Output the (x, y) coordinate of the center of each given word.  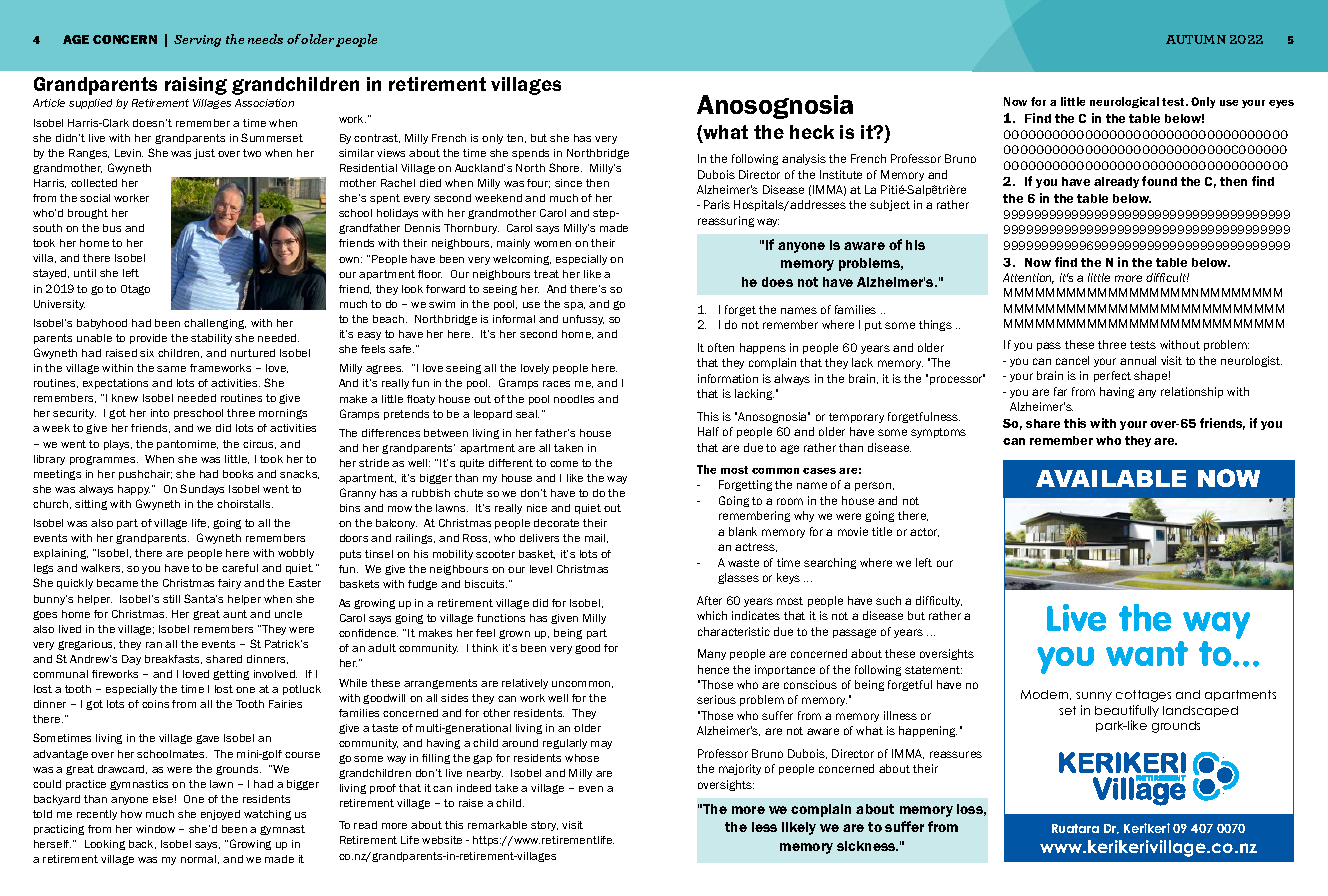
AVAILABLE (1111, 478)
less (764, 827)
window (155, 829)
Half (708, 431)
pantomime (187, 445)
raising (196, 86)
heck (812, 132)
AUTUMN (1196, 39)
